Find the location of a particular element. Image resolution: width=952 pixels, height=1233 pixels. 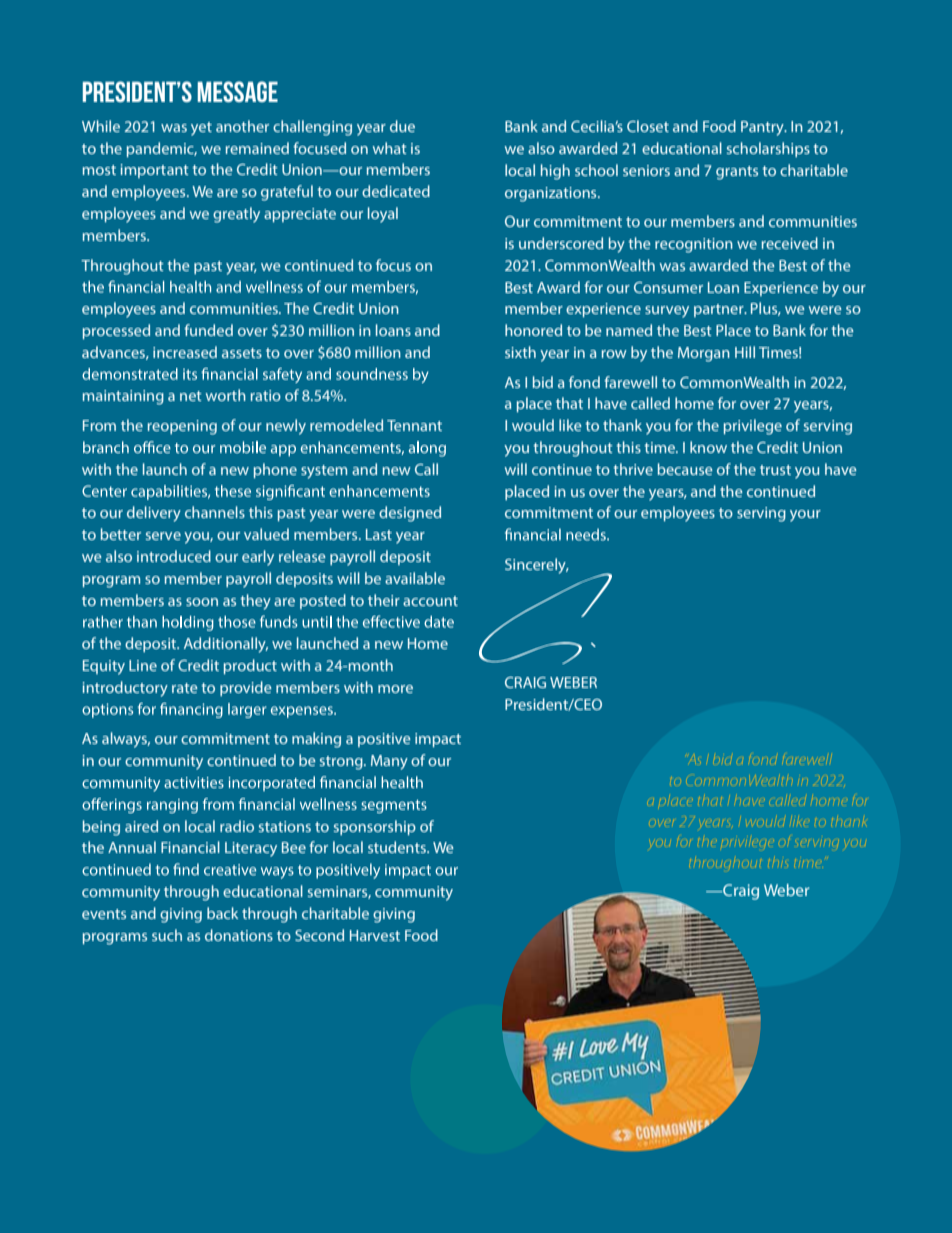

net is located at coordinates (191, 396).
